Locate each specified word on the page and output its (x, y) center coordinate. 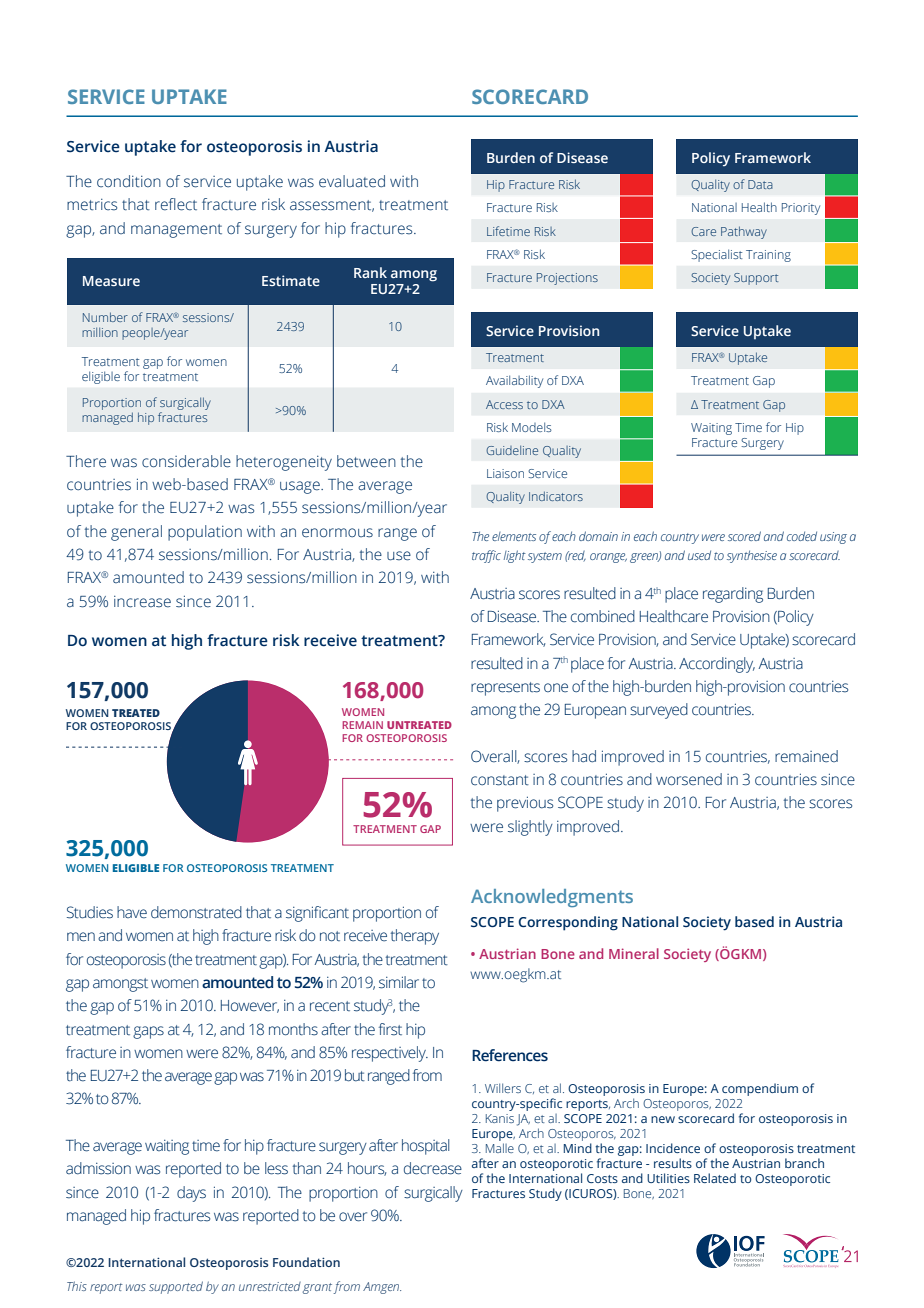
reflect (176, 204)
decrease (433, 1168)
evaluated (352, 181)
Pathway (744, 232)
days (191, 1194)
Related (715, 1178)
